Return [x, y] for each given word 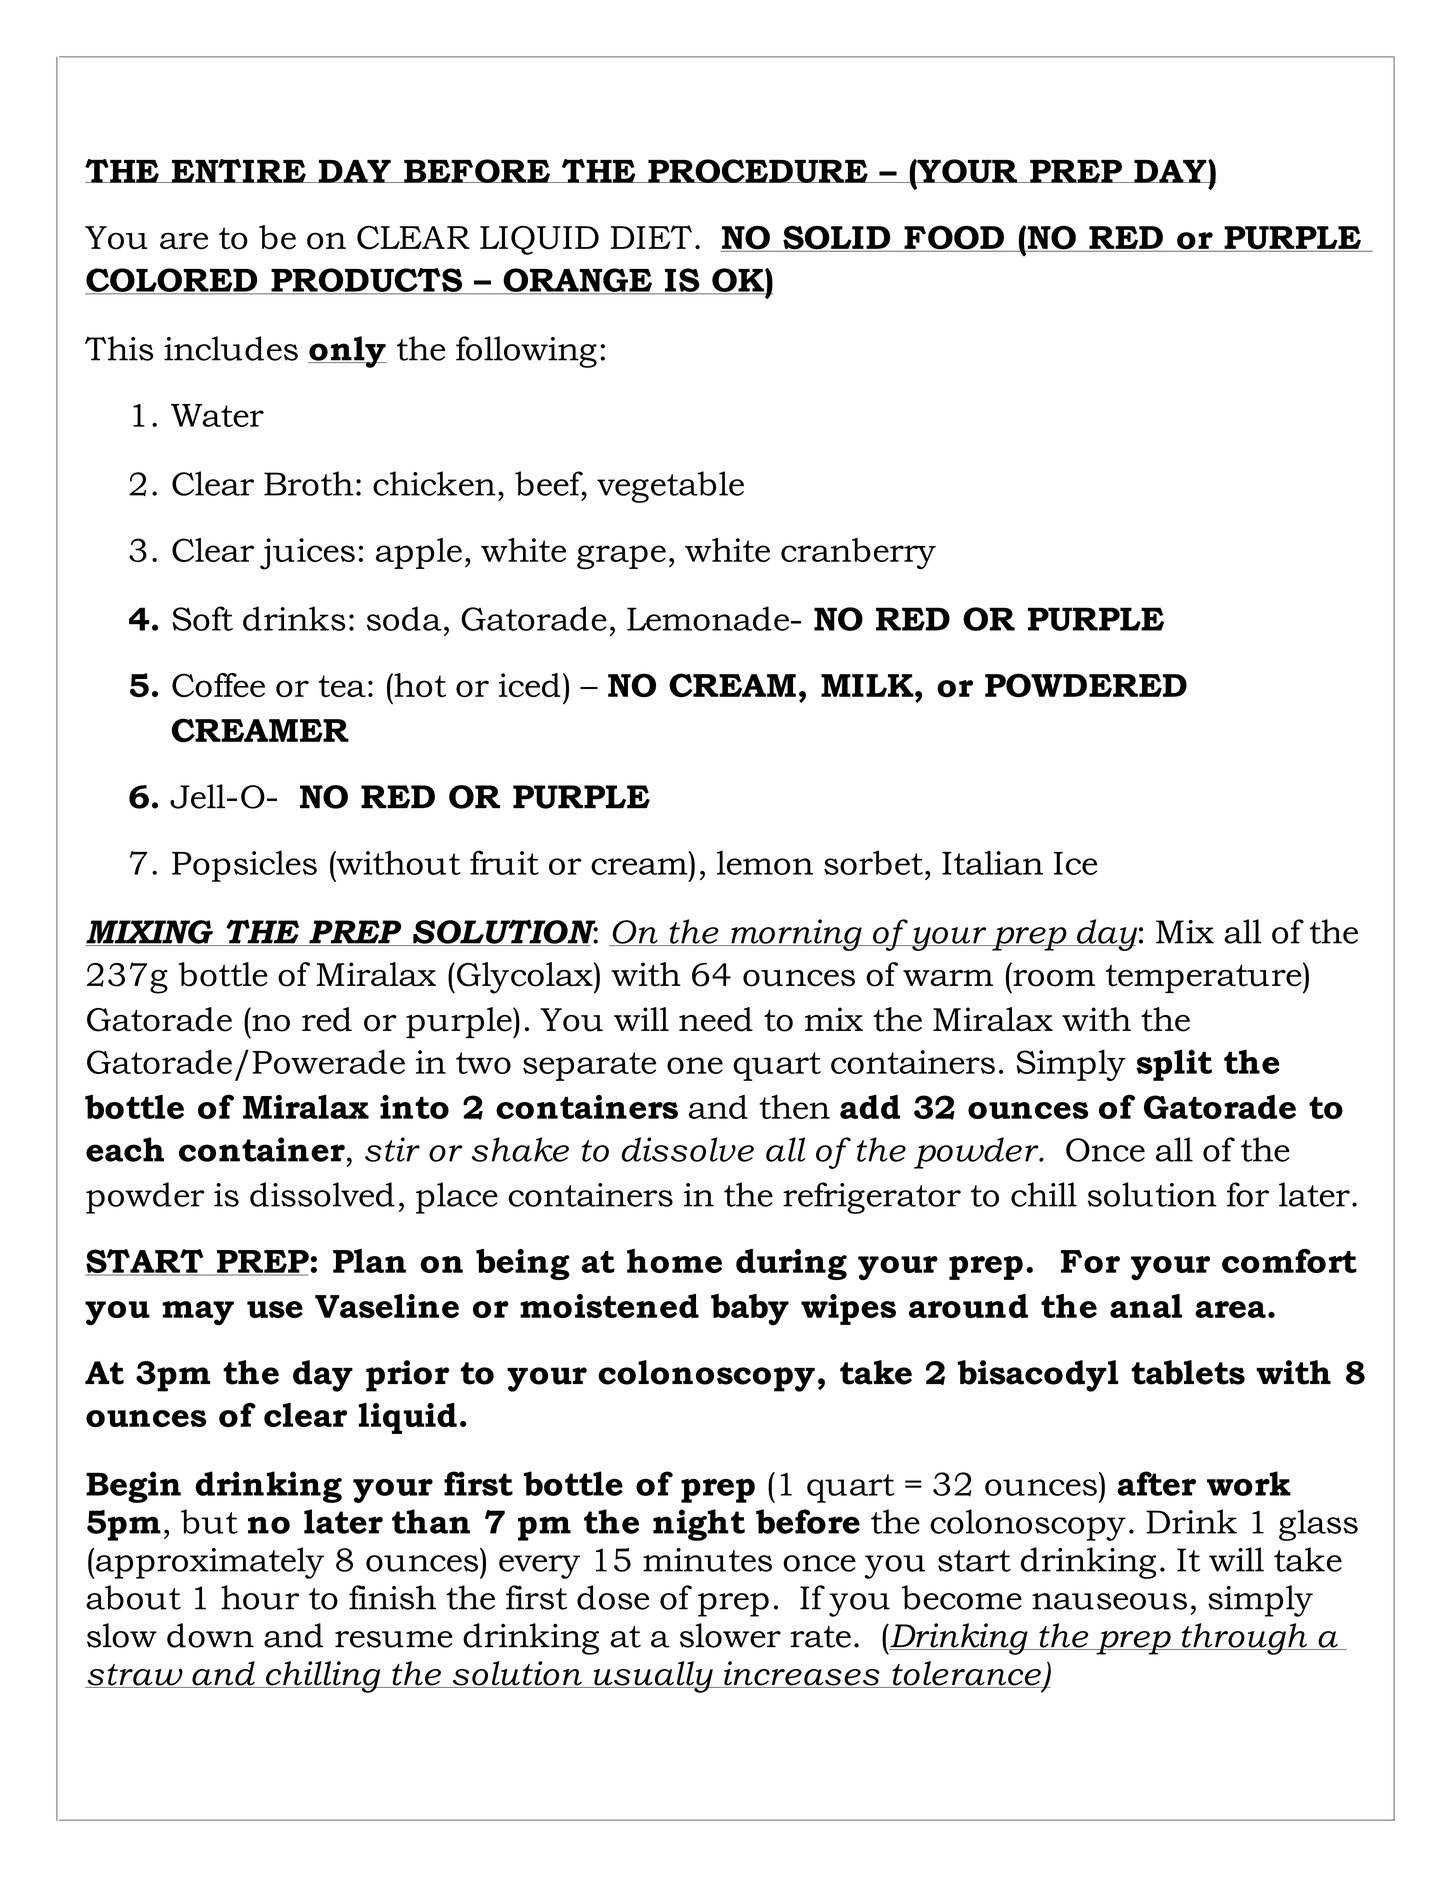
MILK [868, 685]
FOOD [954, 239]
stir [392, 1149]
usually [653, 1677]
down [210, 1635]
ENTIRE [238, 171]
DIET [651, 237]
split [1174, 1065]
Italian [992, 862]
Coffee [218, 685]
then [794, 1107]
